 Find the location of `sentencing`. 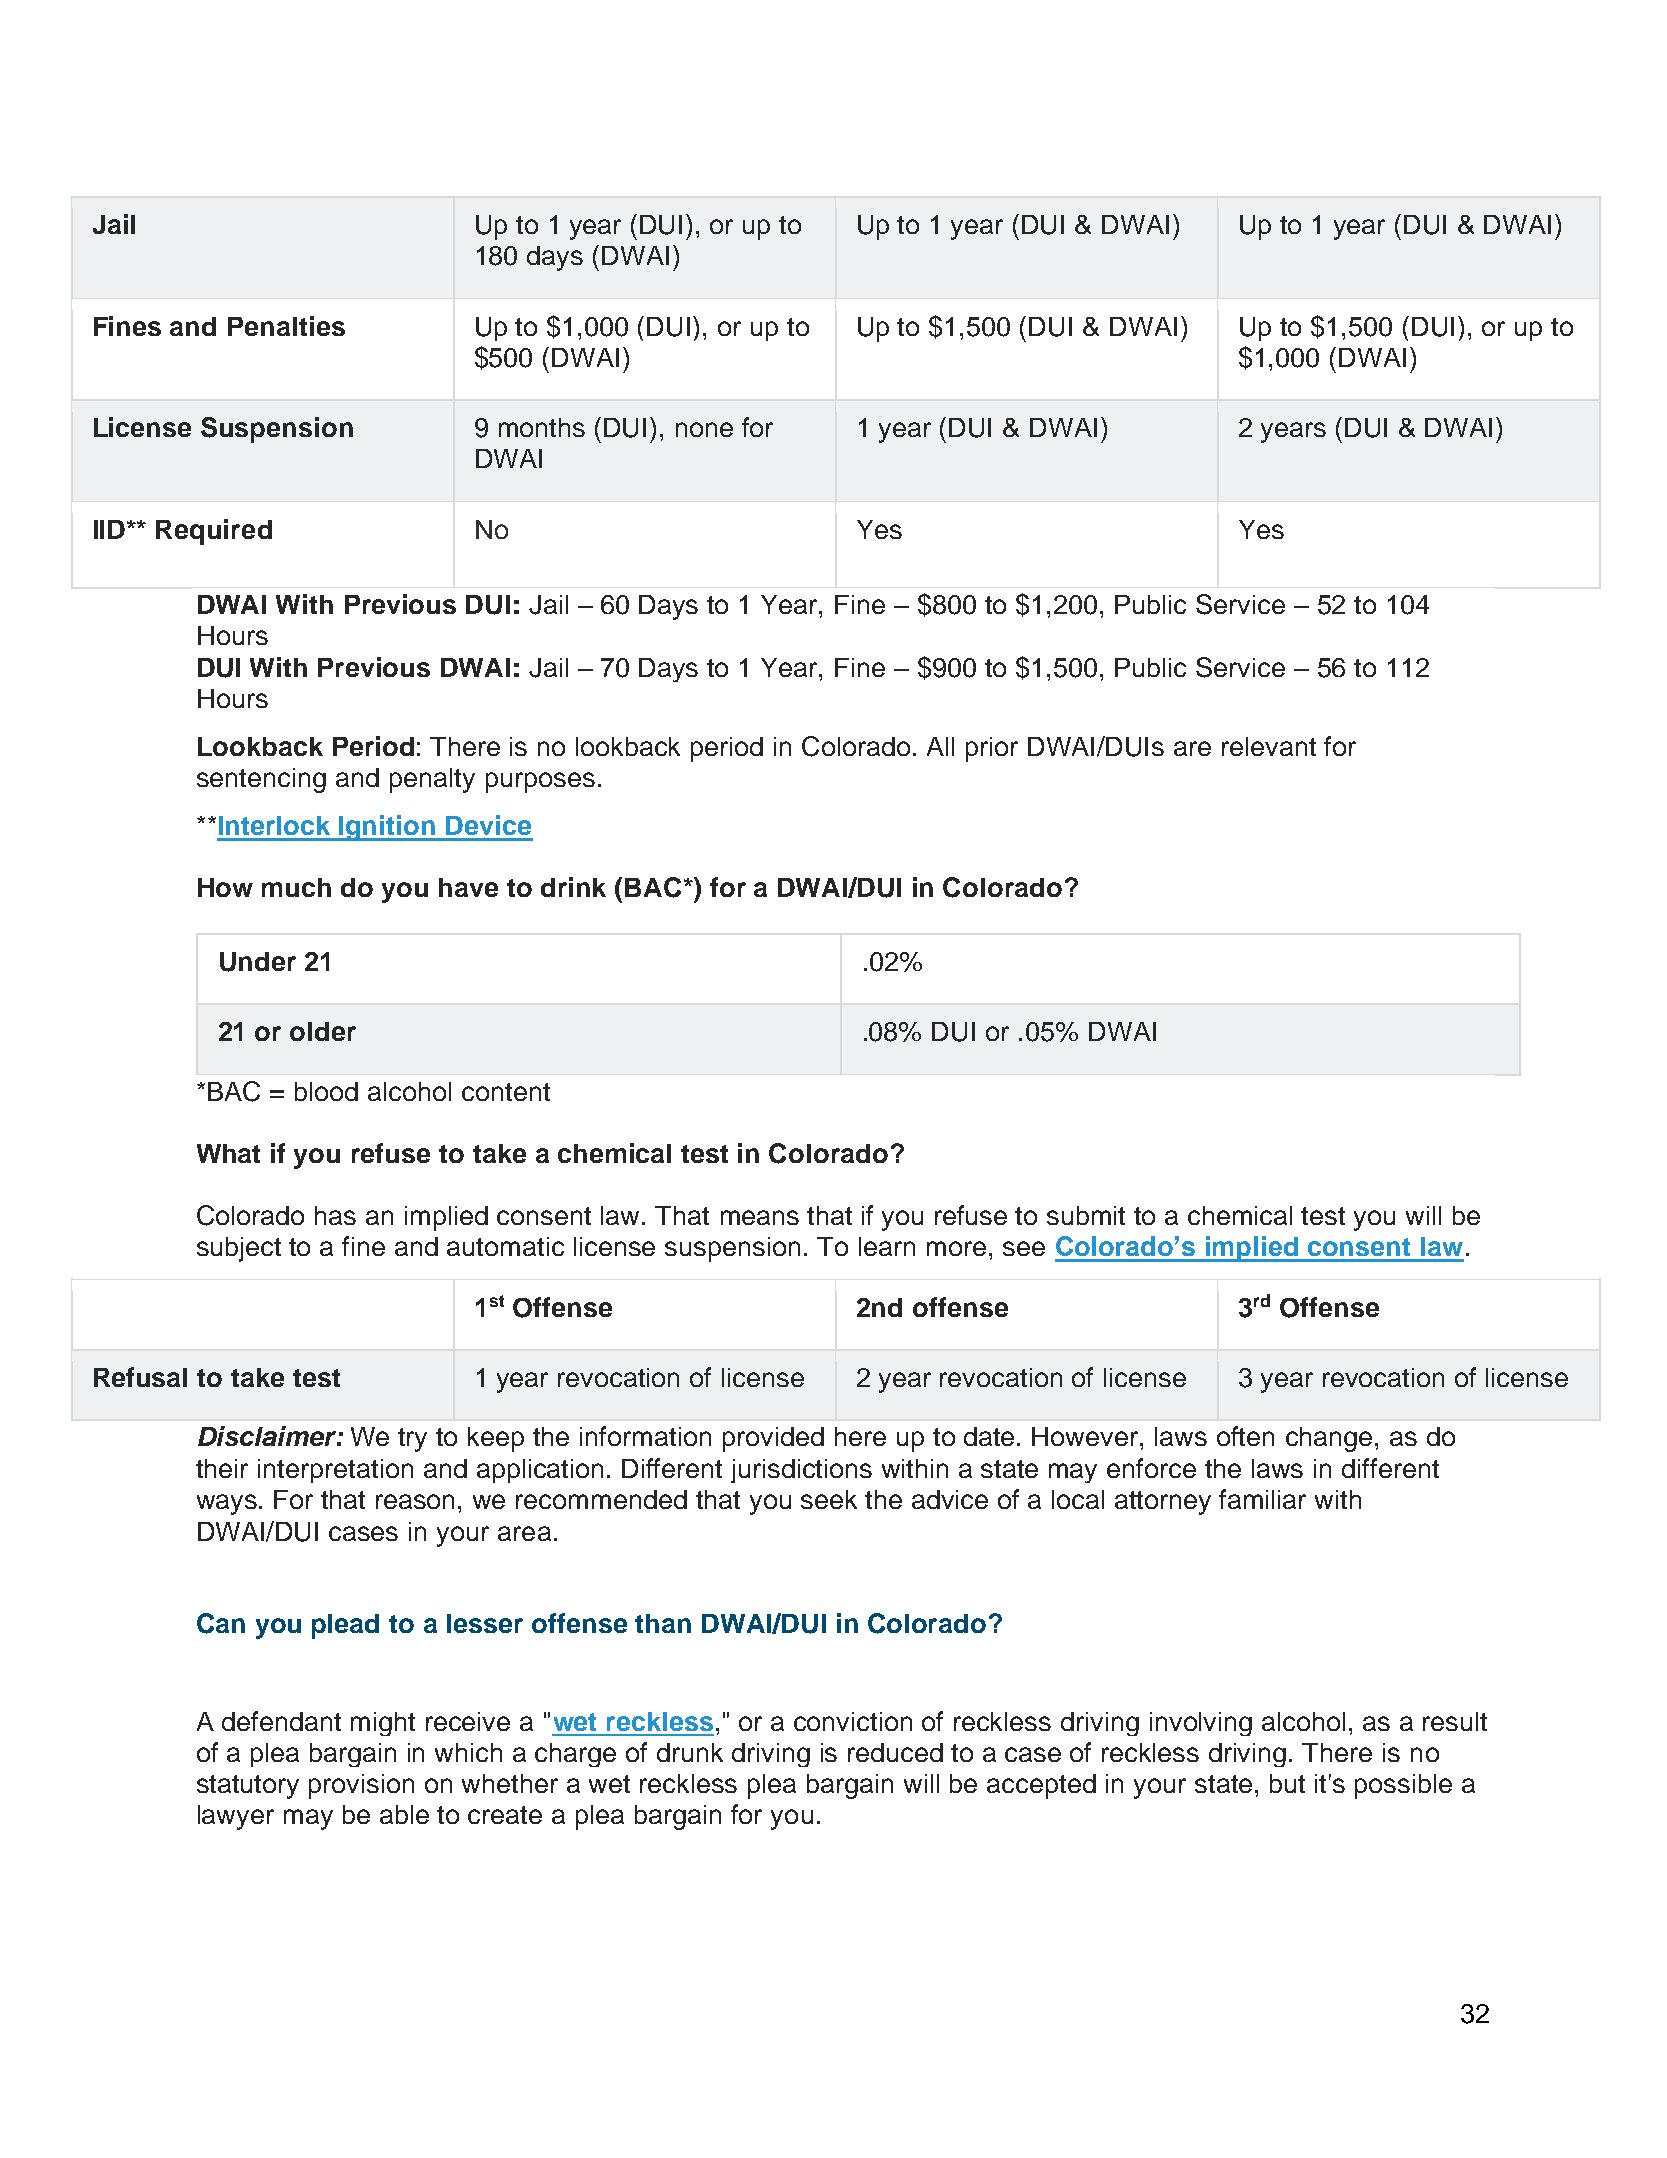

sentencing is located at coordinates (261, 780).
